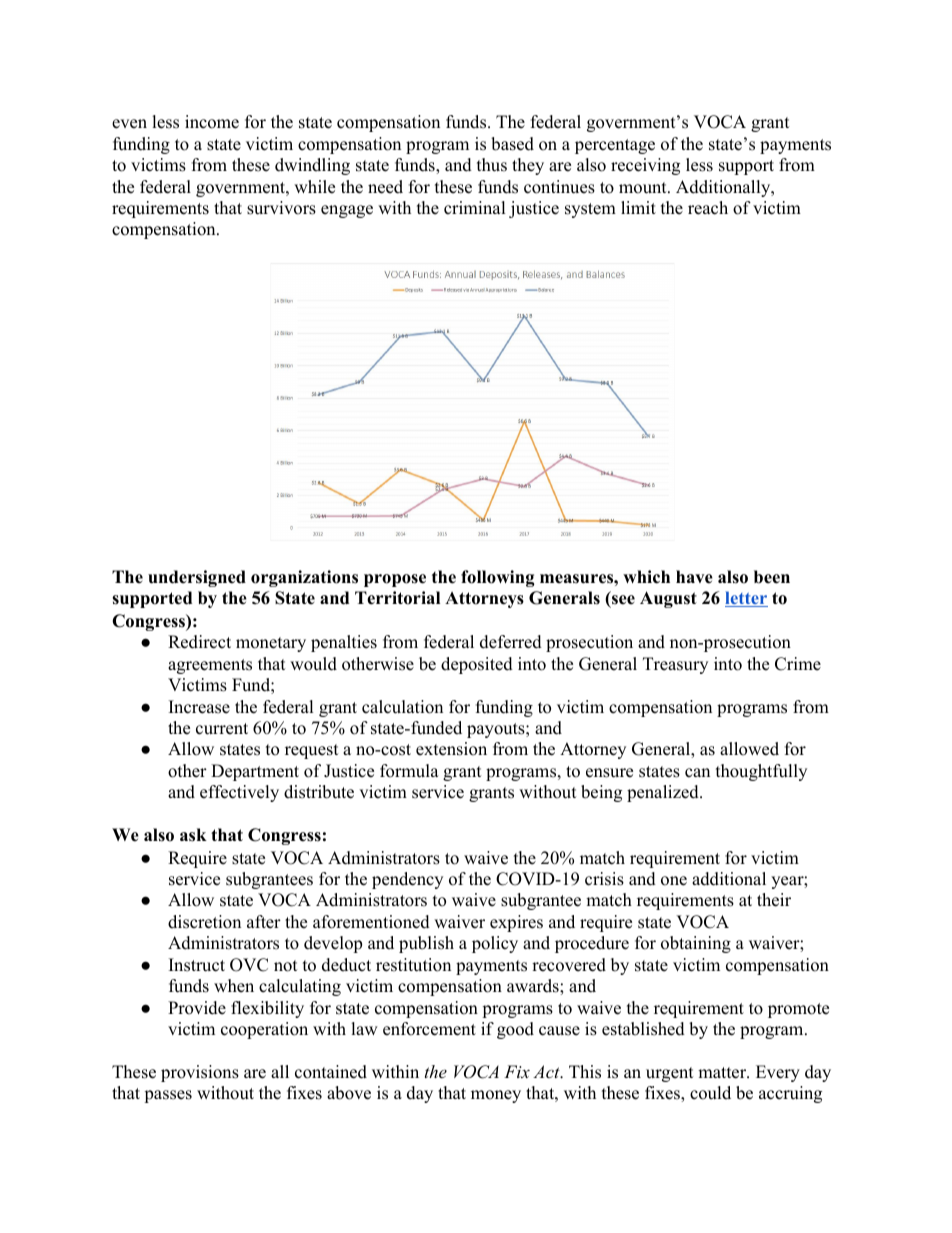  I want to click on receiving, so click(645, 166).
